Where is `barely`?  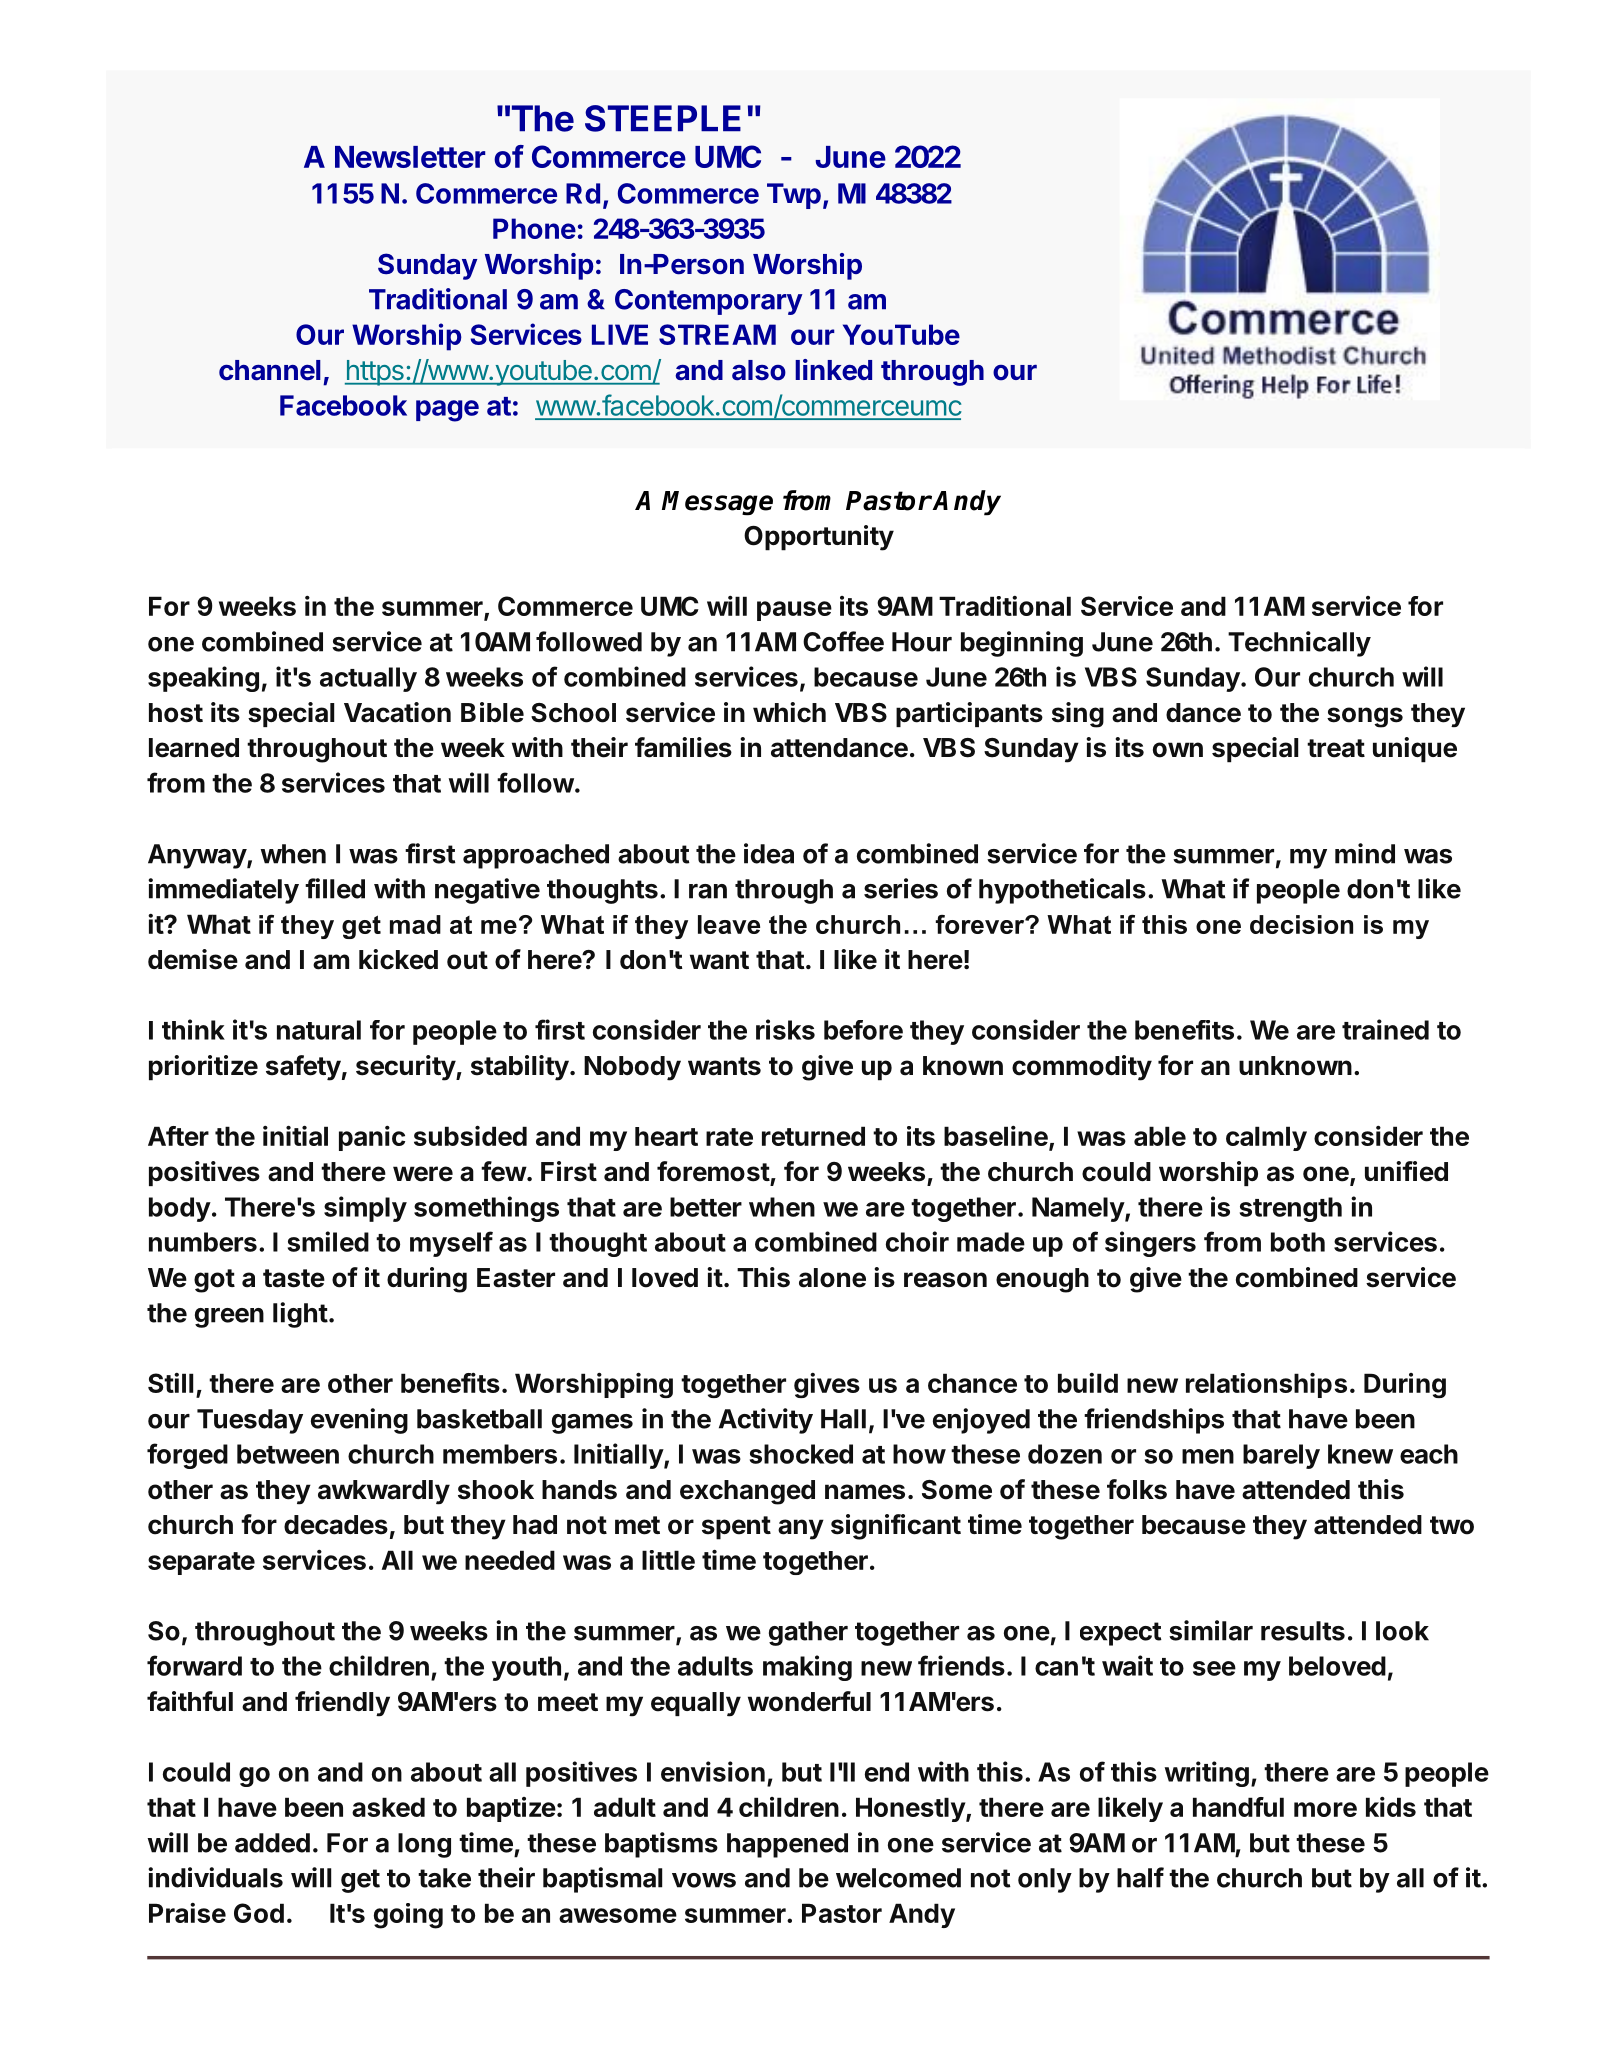 barely is located at coordinates (1281, 1456).
